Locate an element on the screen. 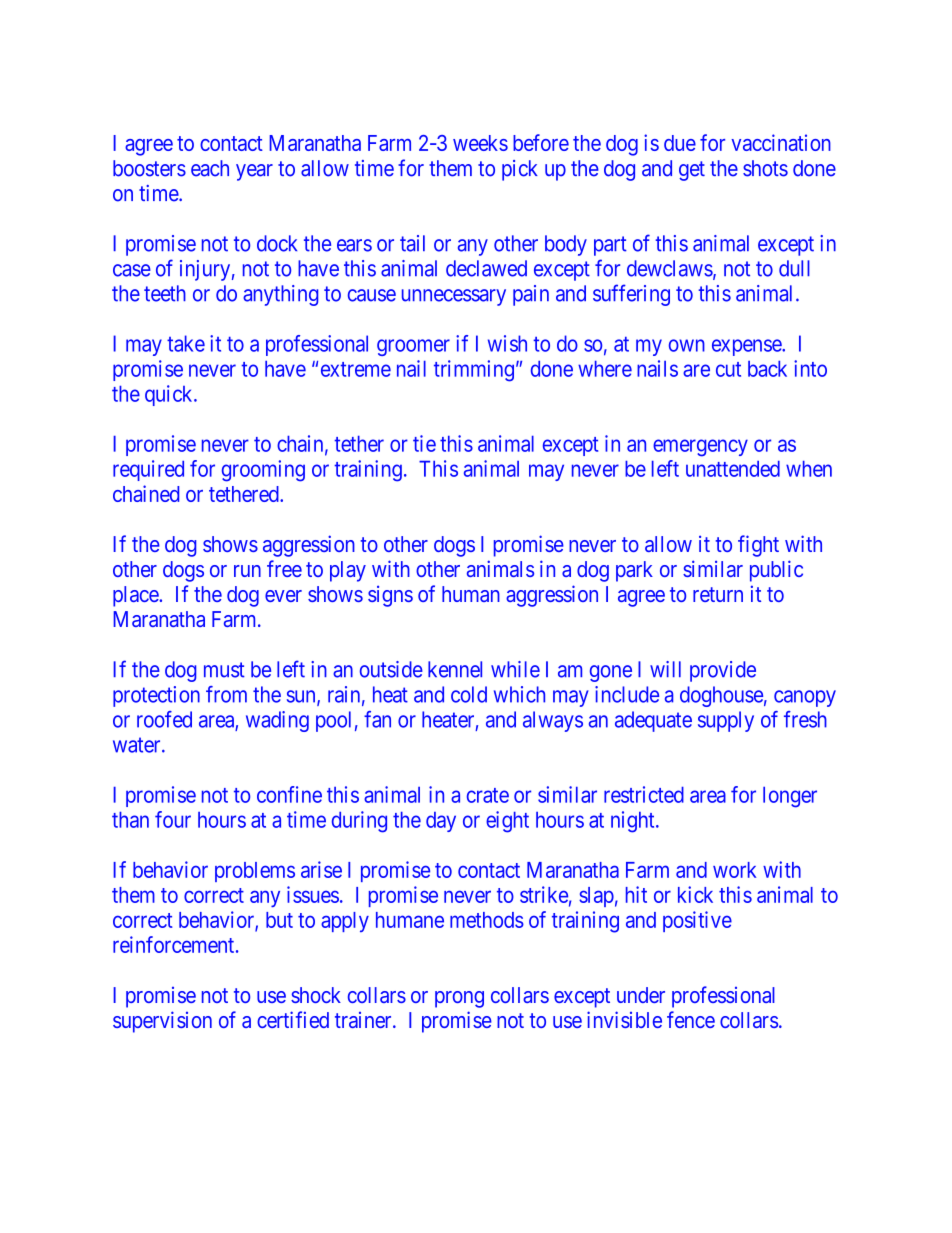 Image resolution: width=952 pixels, height=1233 pixels. weeks is located at coordinates (480, 143).
